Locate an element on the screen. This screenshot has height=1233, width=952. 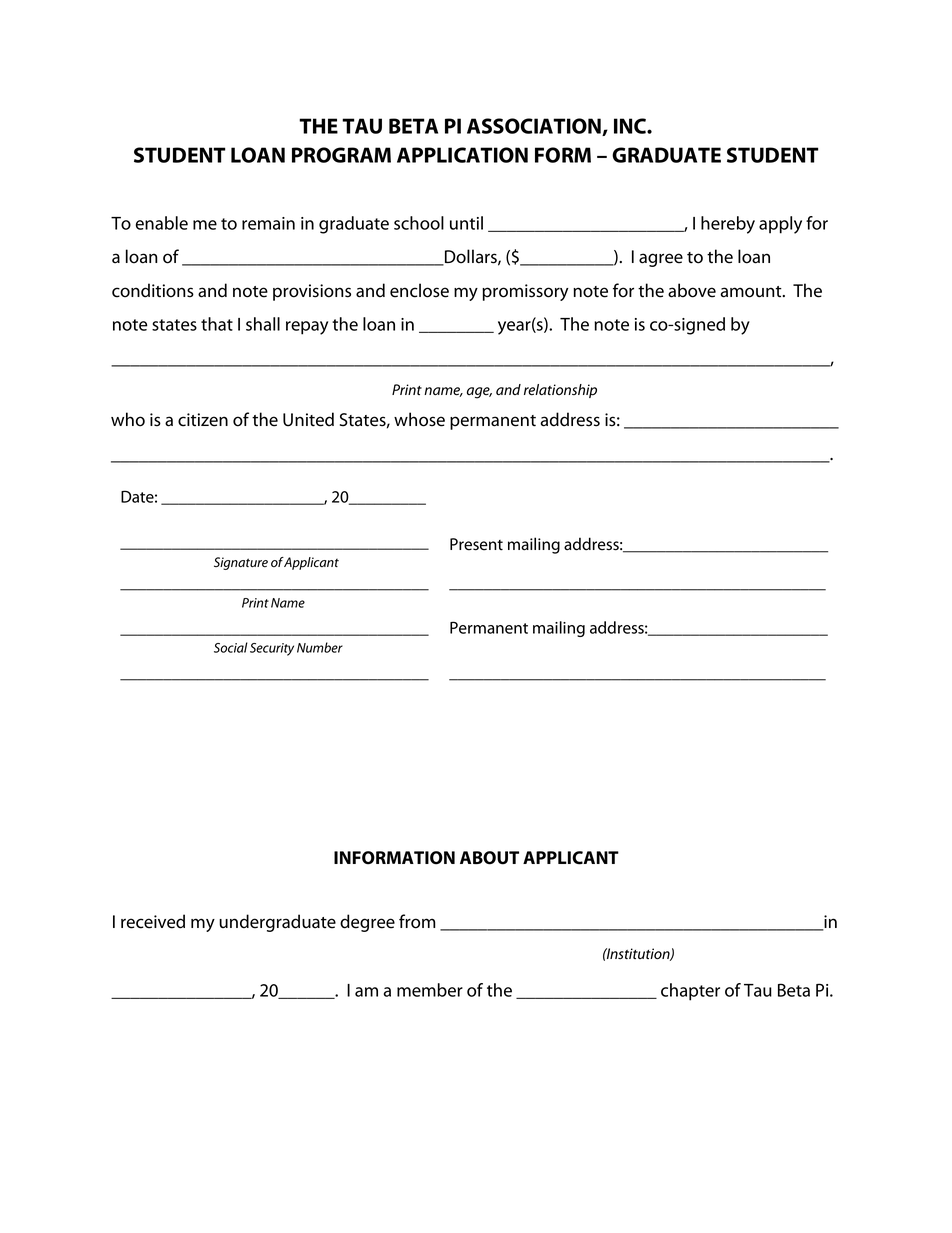
remain is located at coordinates (268, 223).
